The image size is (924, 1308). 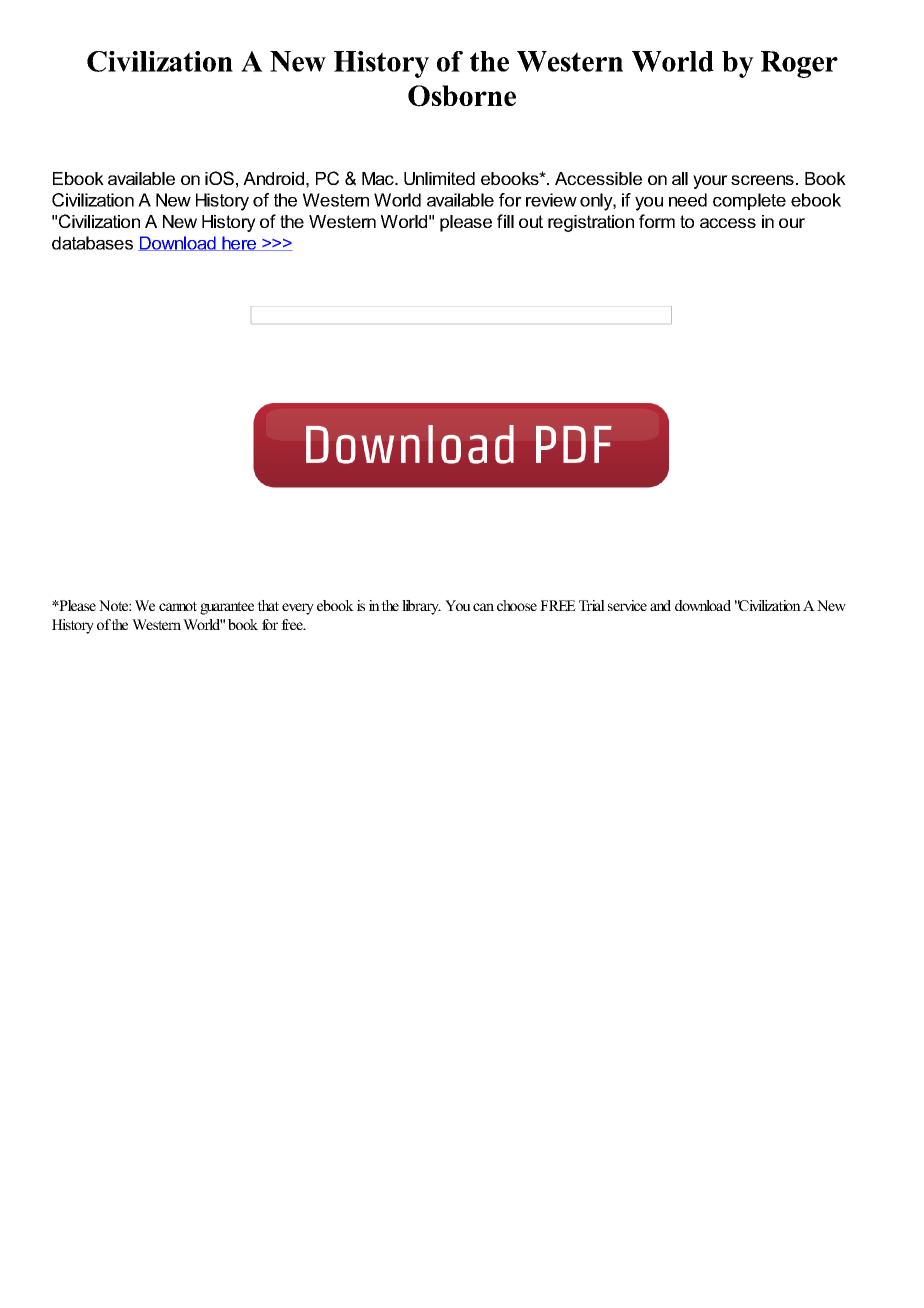 What do you see at coordinates (462, 96) in the document?
I see `Osborne` at bounding box center [462, 96].
